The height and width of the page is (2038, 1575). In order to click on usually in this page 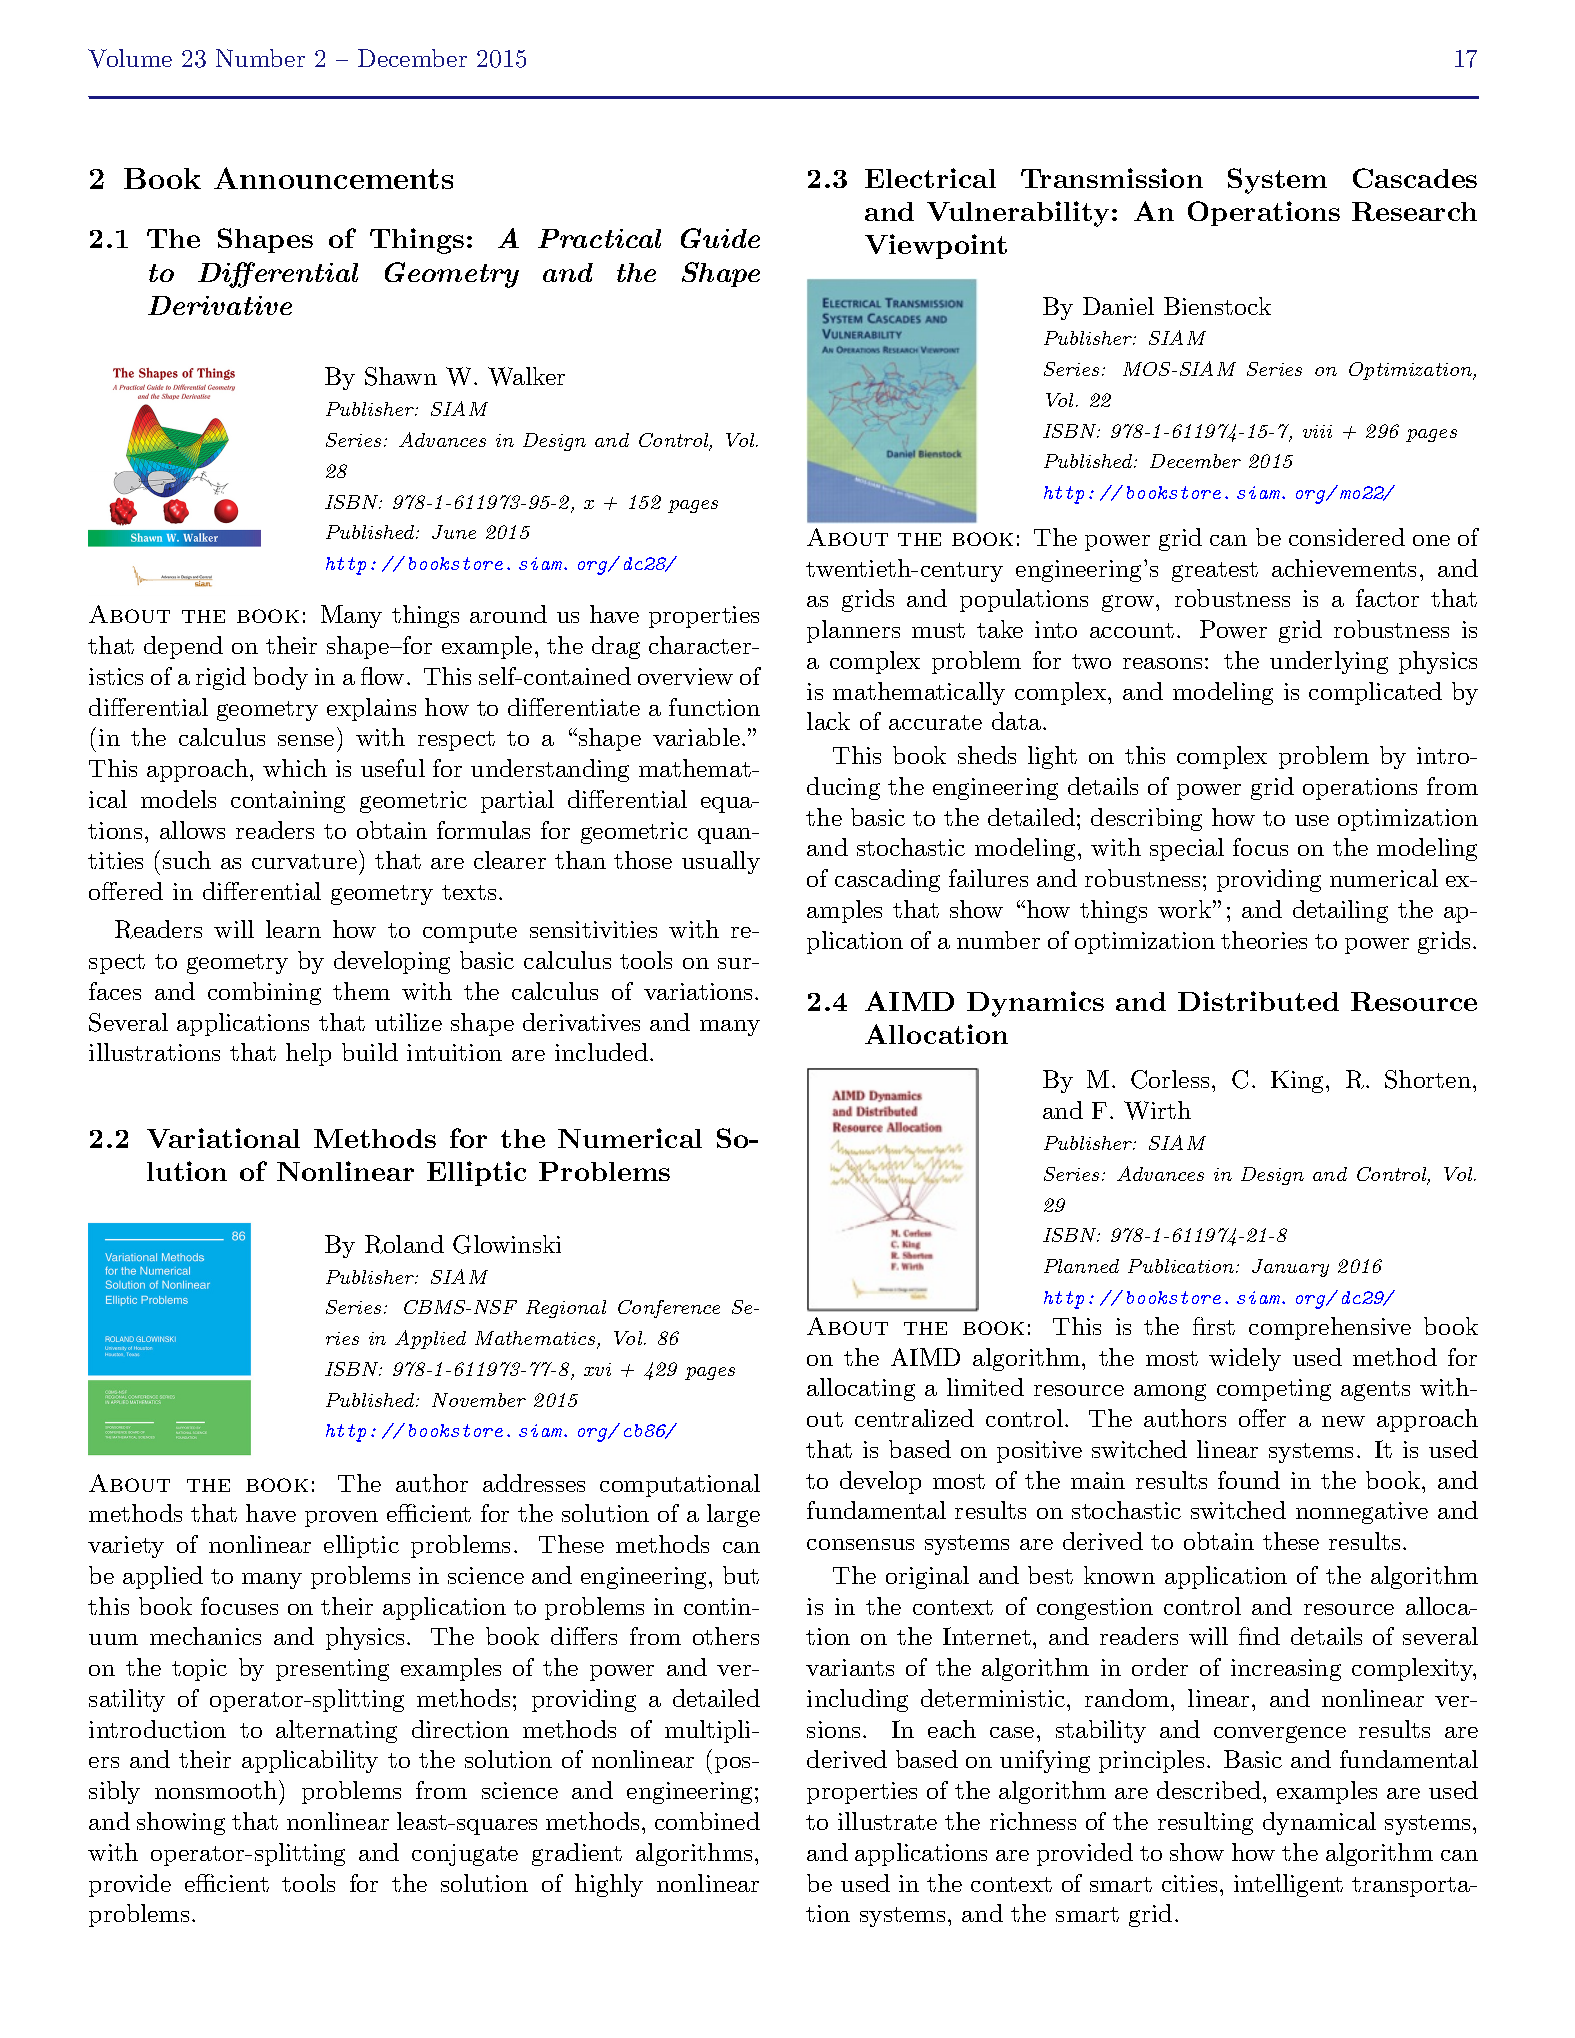, I will do `click(721, 862)`.
